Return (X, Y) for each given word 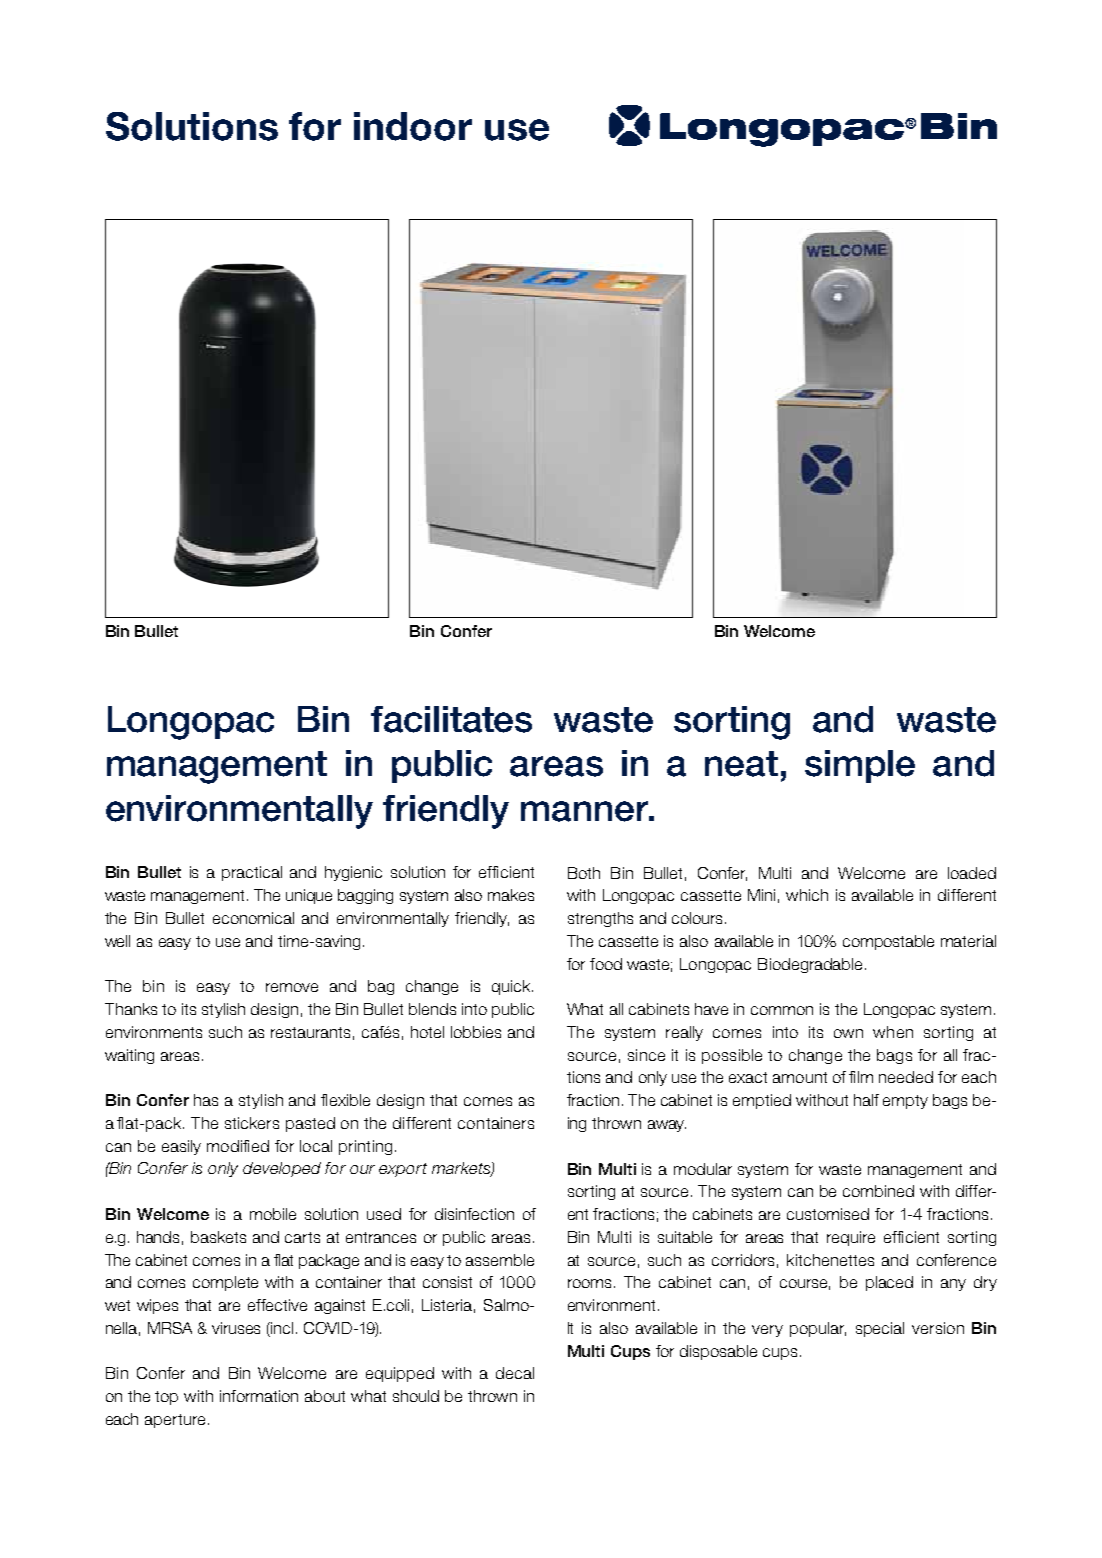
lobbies (476, 1032)
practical (252, 873)
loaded (972, 873)
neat (741, 764)
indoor (413, 126)
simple (860, 766)
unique (309, 896)
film (861, 1077)
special (880, 1329)
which (807, 895)
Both (584, 873)
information (259, 1396)
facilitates (451, 719)
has (206, 1100)
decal (515, 1373)
